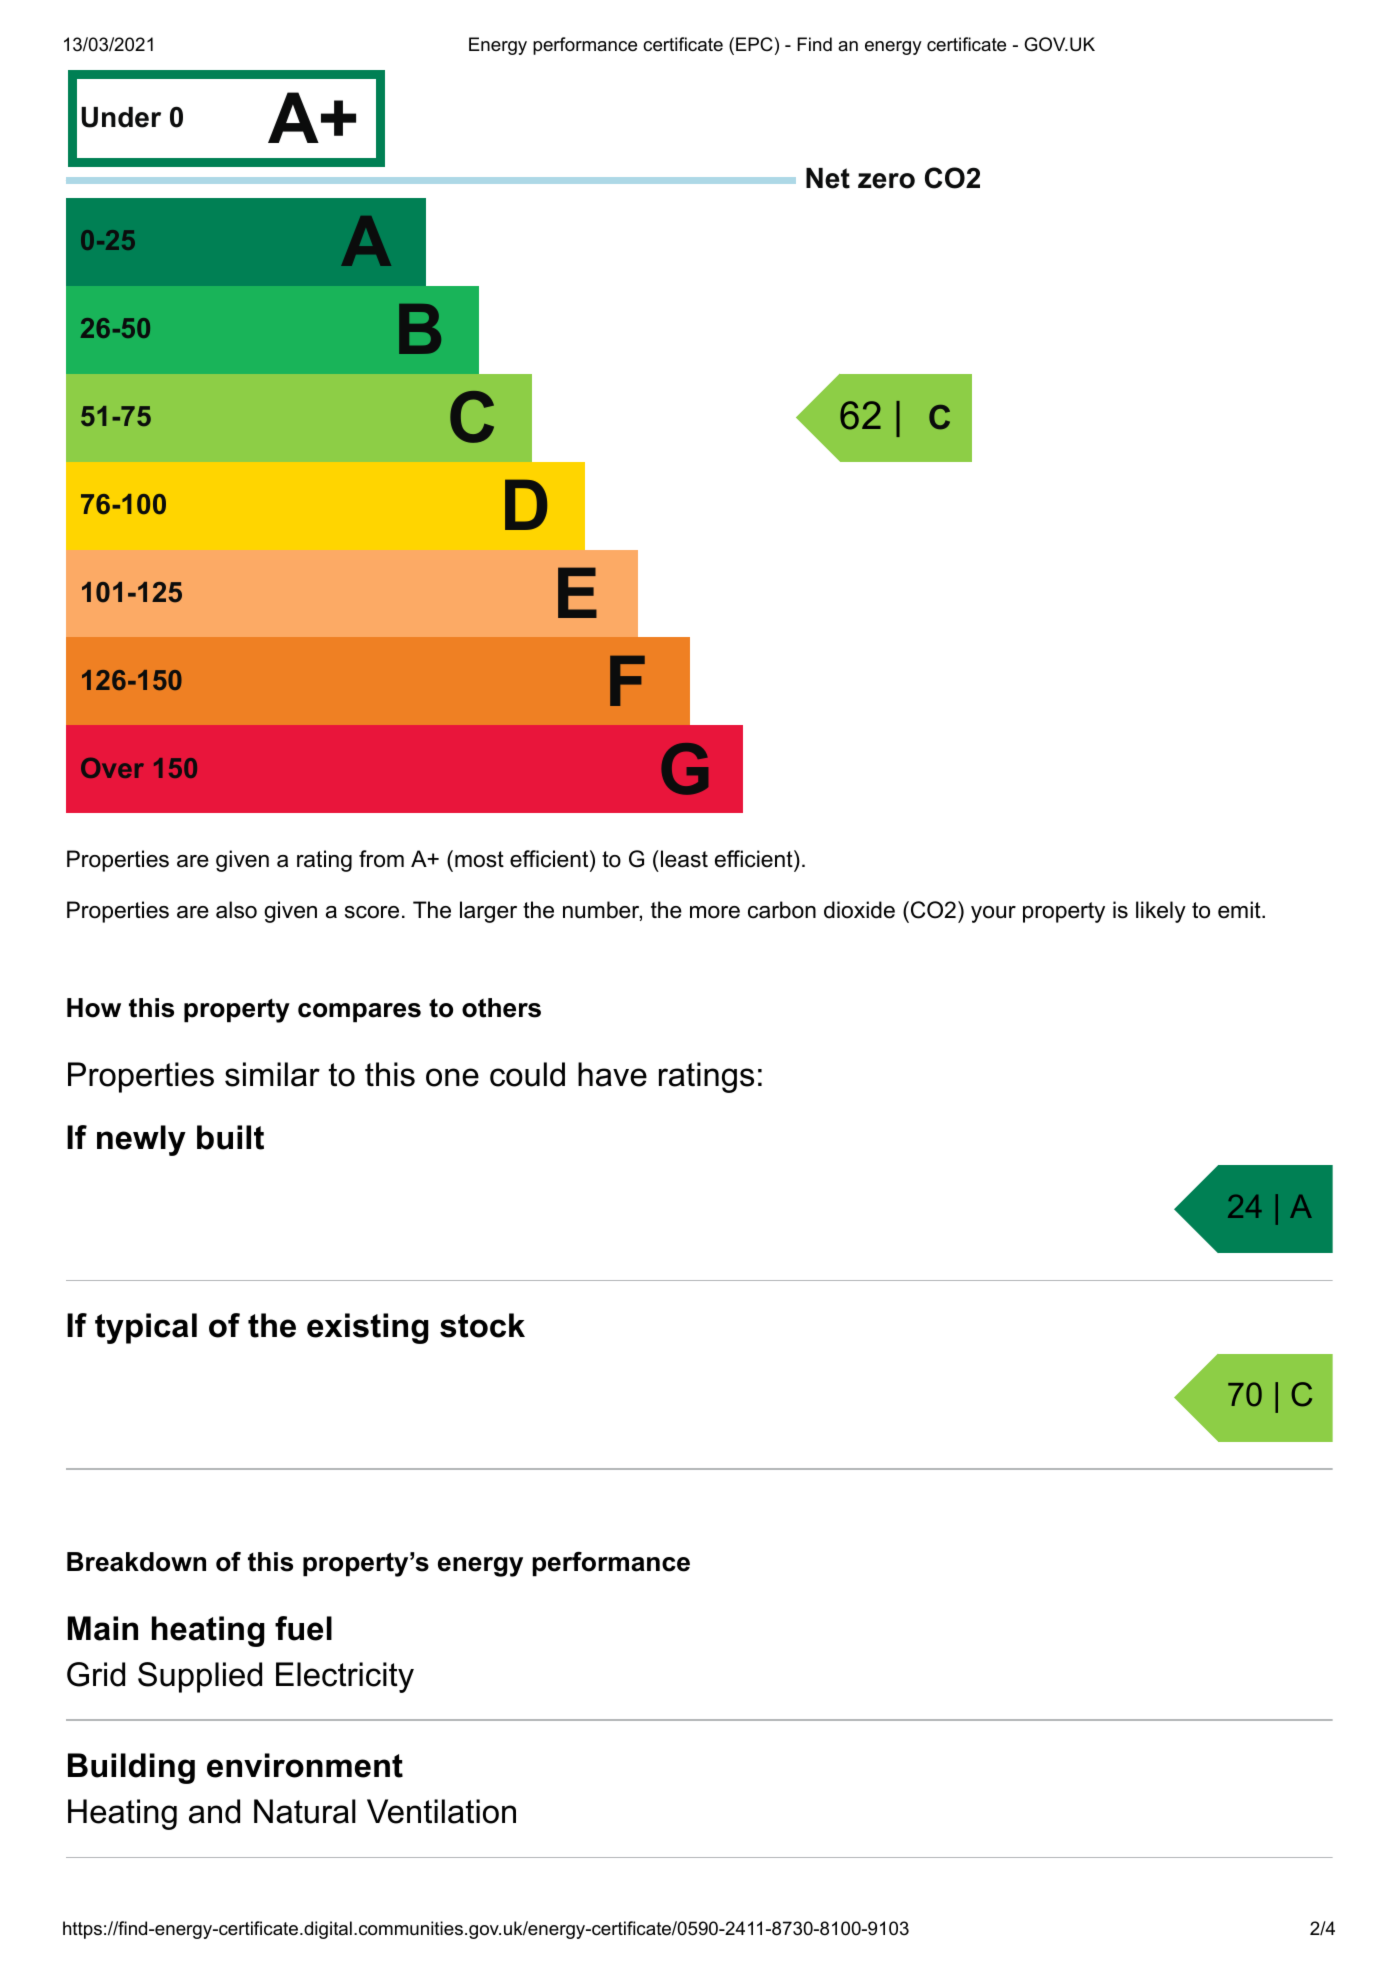  Describe the element at coordinates (112, 768) in the screenshot. I see `Over` at that location.
